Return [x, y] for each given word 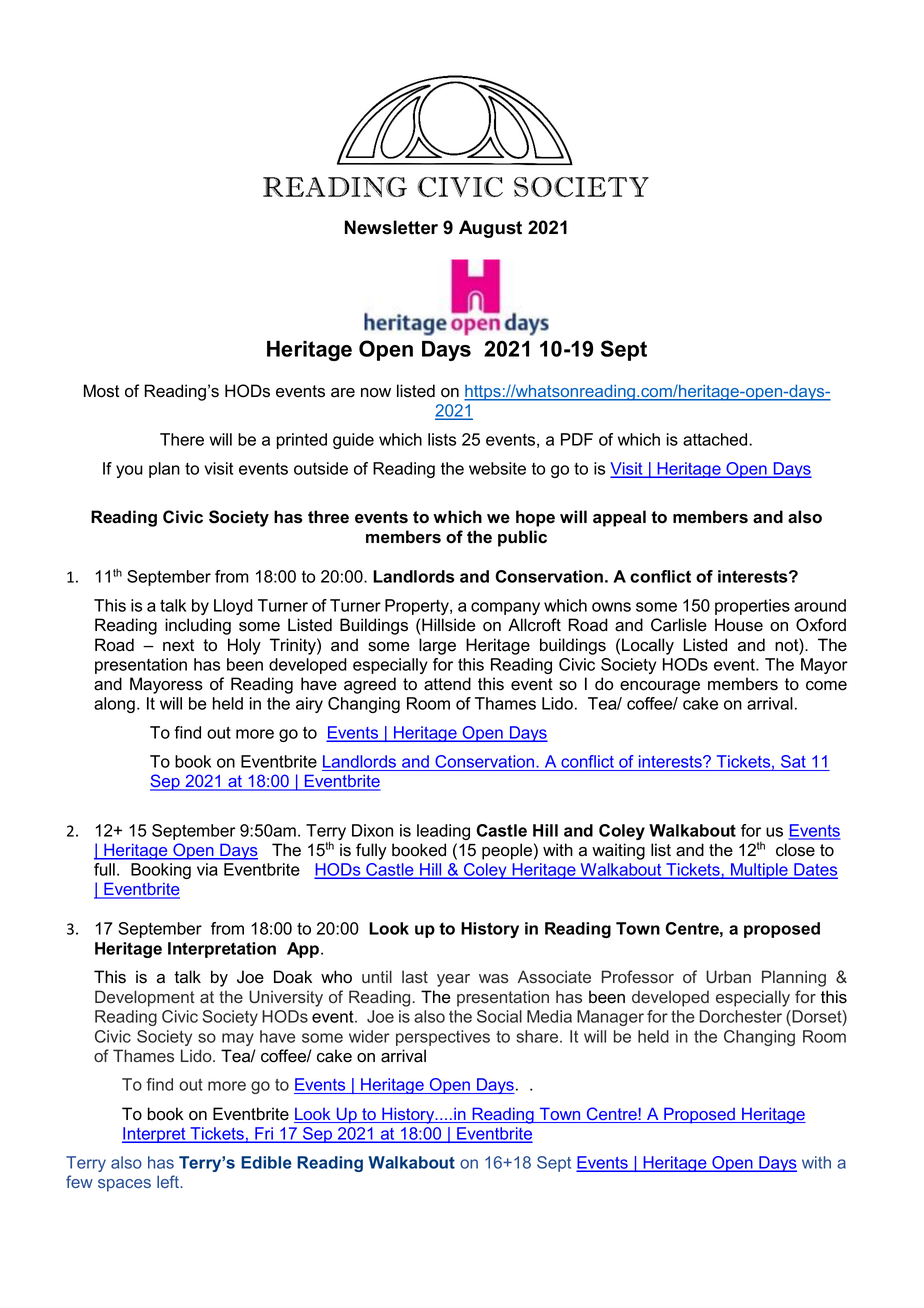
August [490, 229]
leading [443, 832]
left [169, 1181]
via [207, 869]
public [522, 538]
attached [716, 439]
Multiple [759, 871]
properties [752, 607]
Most [102, 391]
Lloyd [233, 607]
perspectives [443, 1038]
